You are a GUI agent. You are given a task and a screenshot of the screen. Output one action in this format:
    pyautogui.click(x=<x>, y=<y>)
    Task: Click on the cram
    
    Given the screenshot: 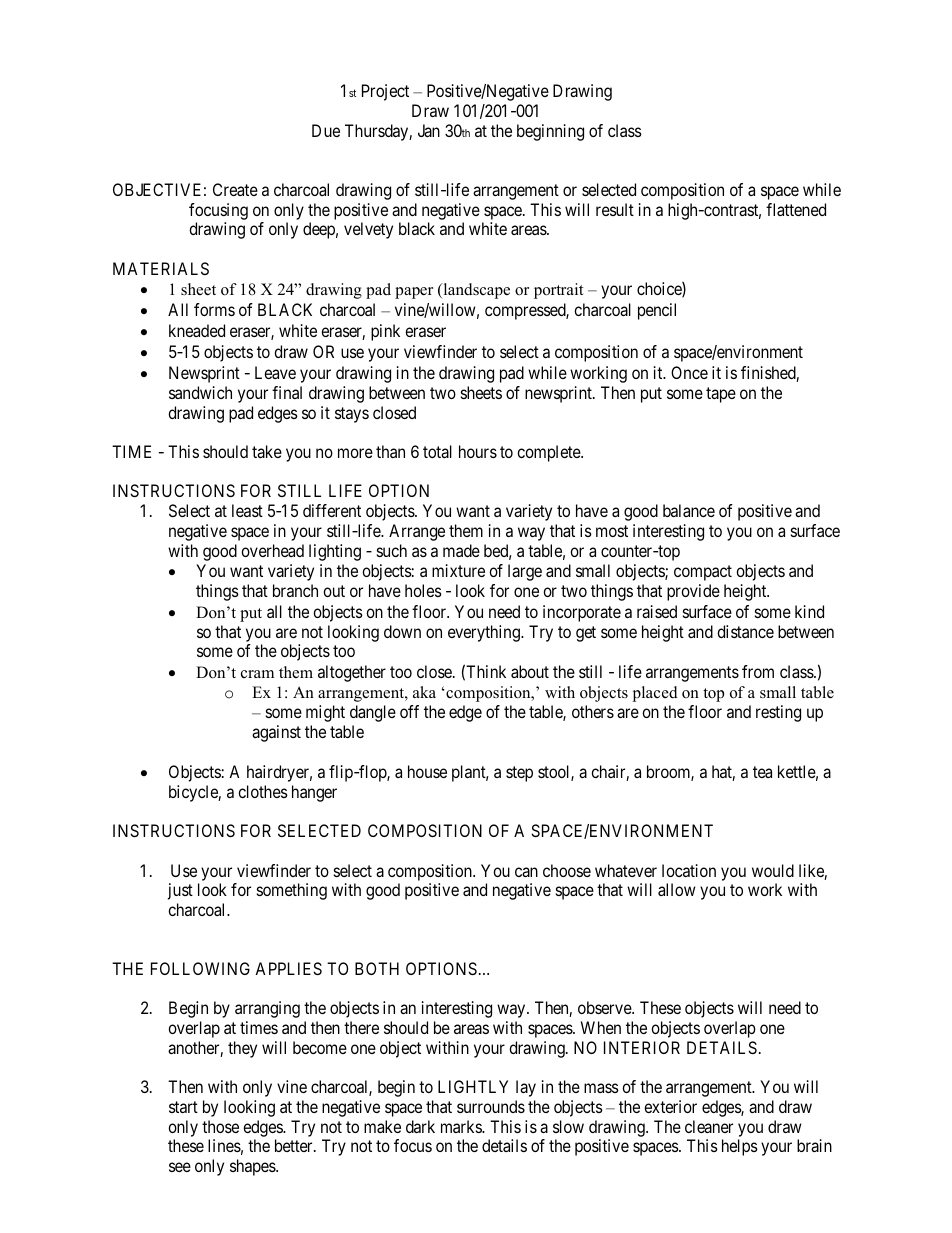 What is the action you would take?
    pyautogui.click(x=257, y=674)
